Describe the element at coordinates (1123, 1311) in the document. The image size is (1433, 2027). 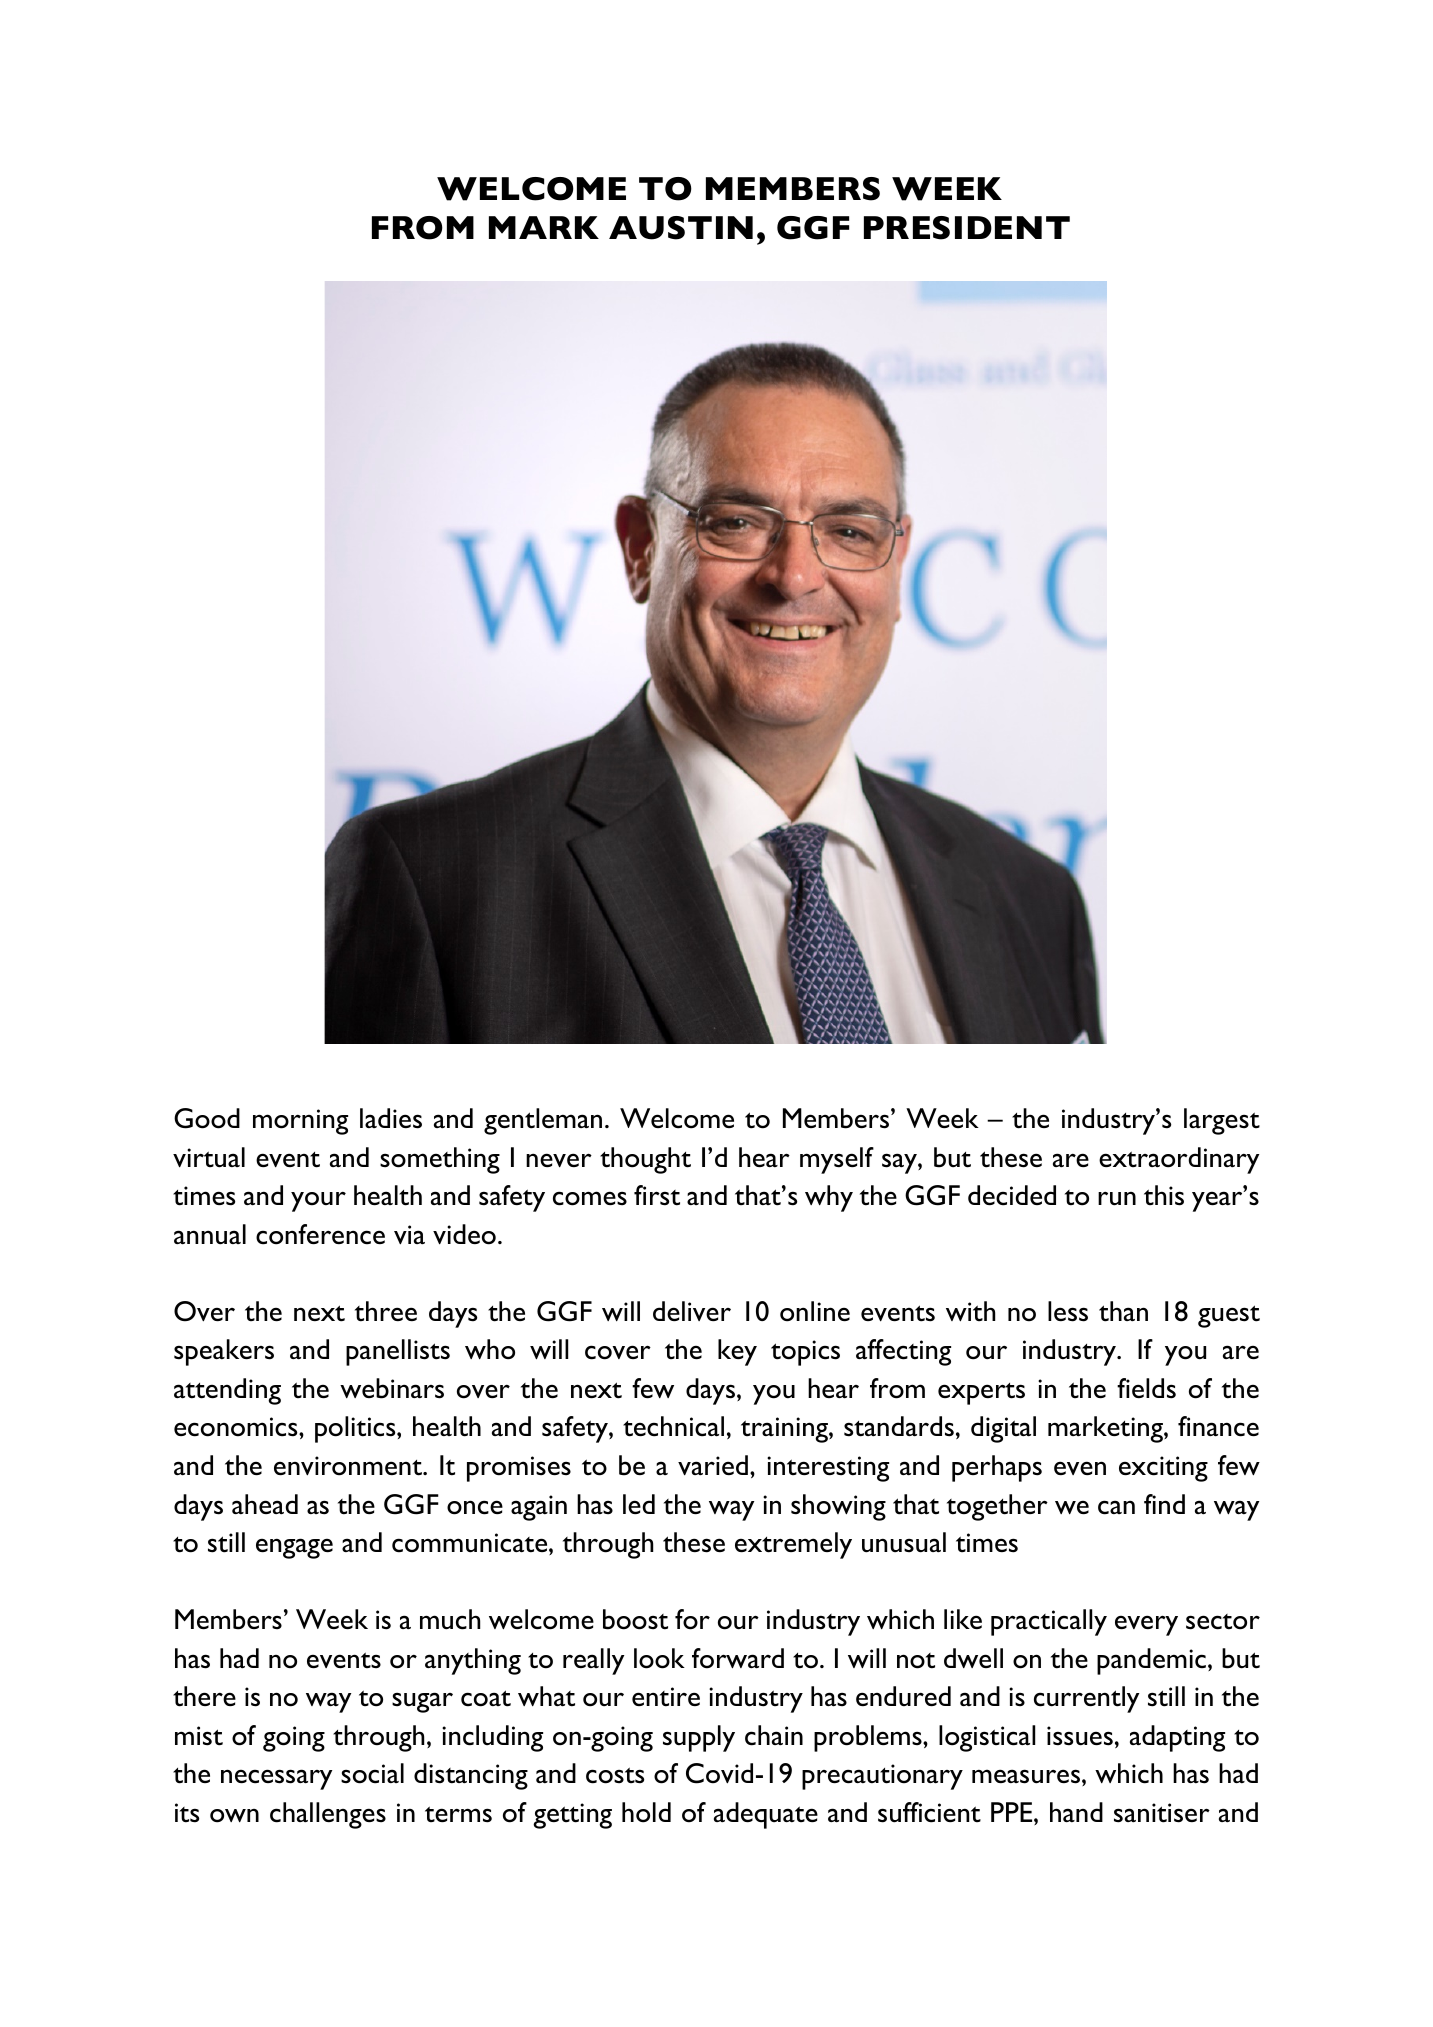
I see `than` at that location.
